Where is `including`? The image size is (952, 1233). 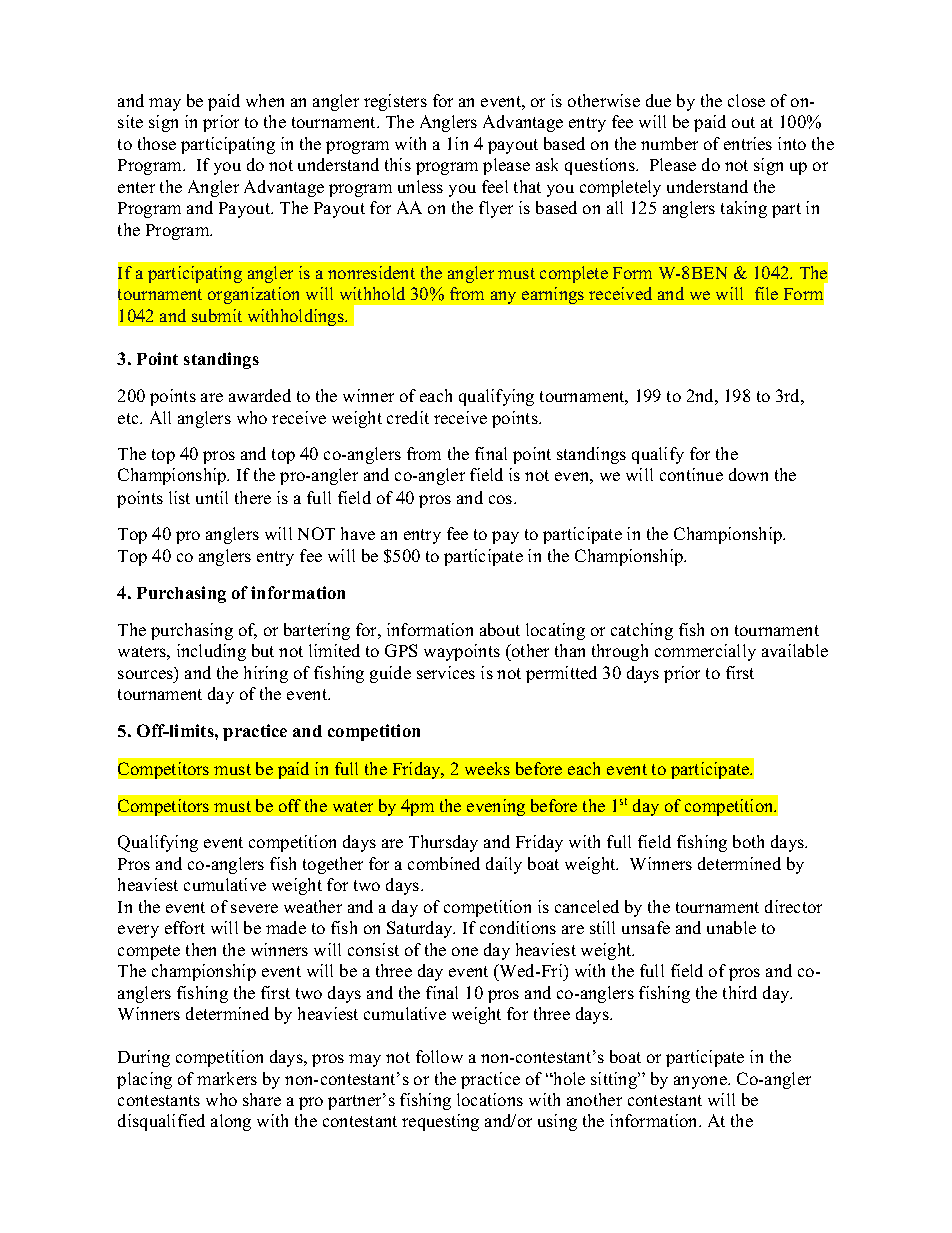
including is located at coordinates (211, 652).
